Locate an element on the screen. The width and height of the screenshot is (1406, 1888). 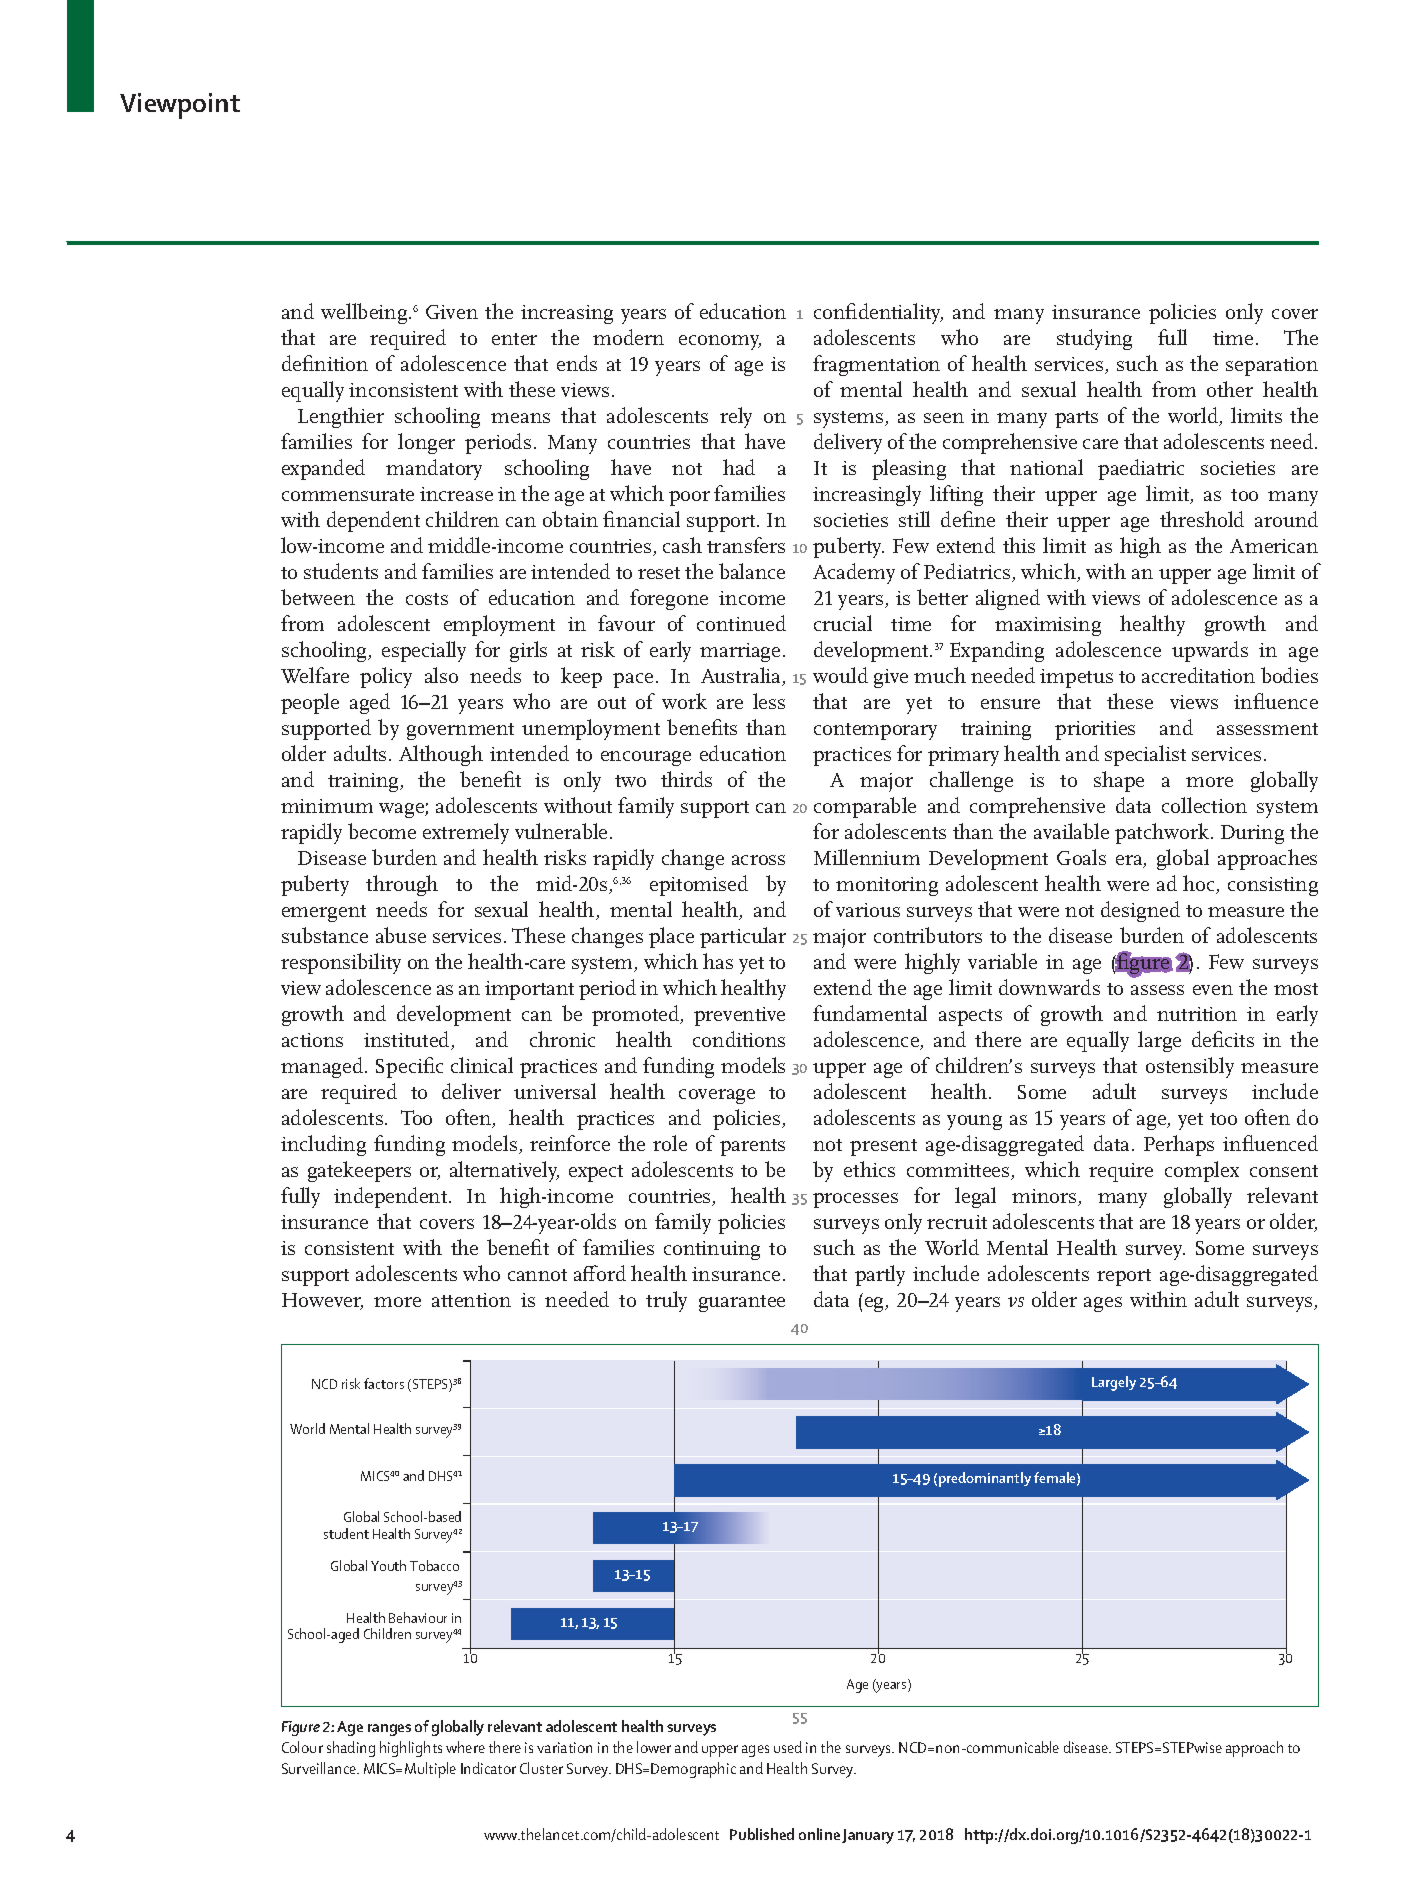
Specific is located at coordinates (409, 1067).
